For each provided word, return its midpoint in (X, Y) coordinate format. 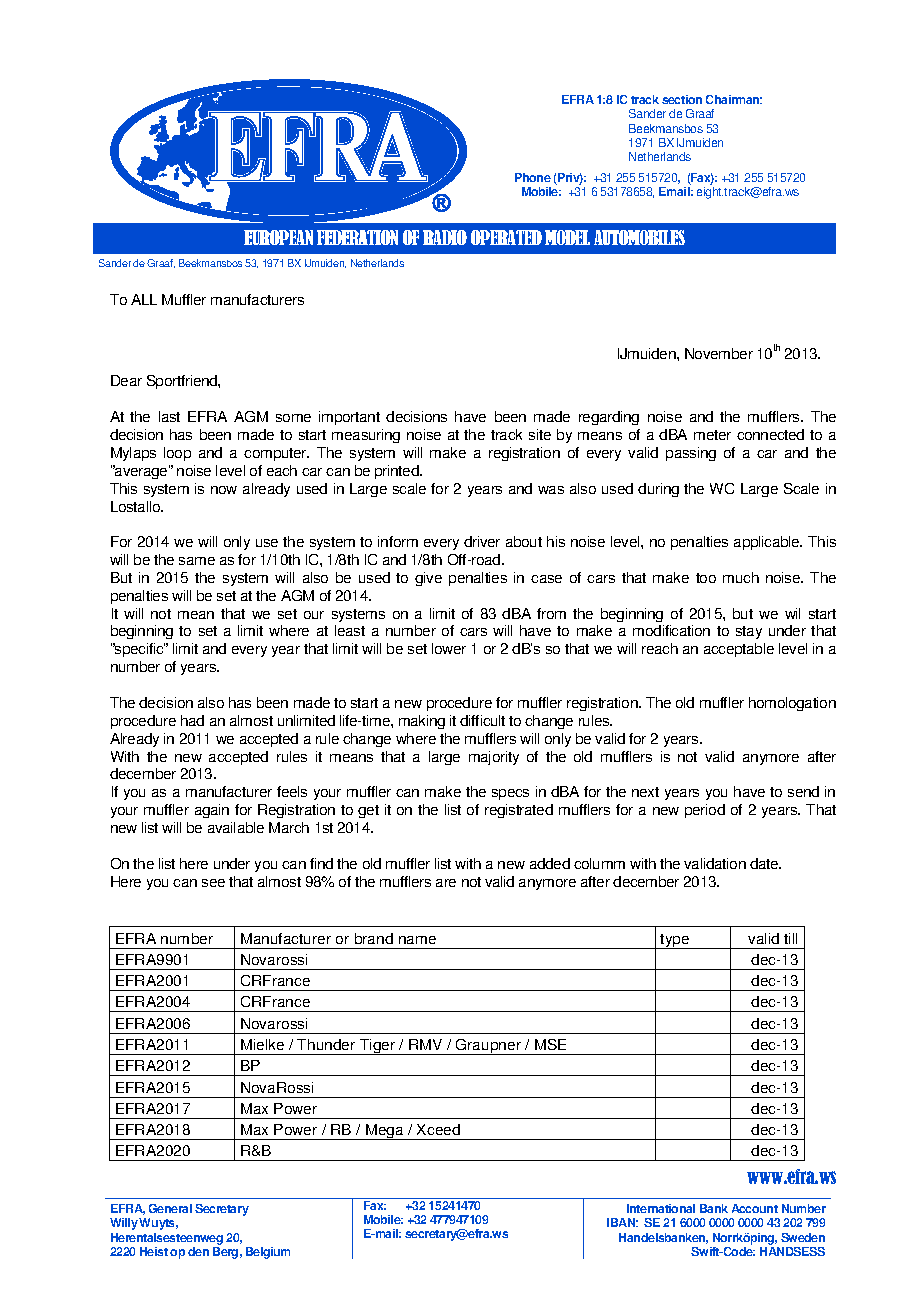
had (192, 720)
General (170, 1208)
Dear (126, 380)
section (682, 99)
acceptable (739, 650)
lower (449, 648)
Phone (533, 177)
